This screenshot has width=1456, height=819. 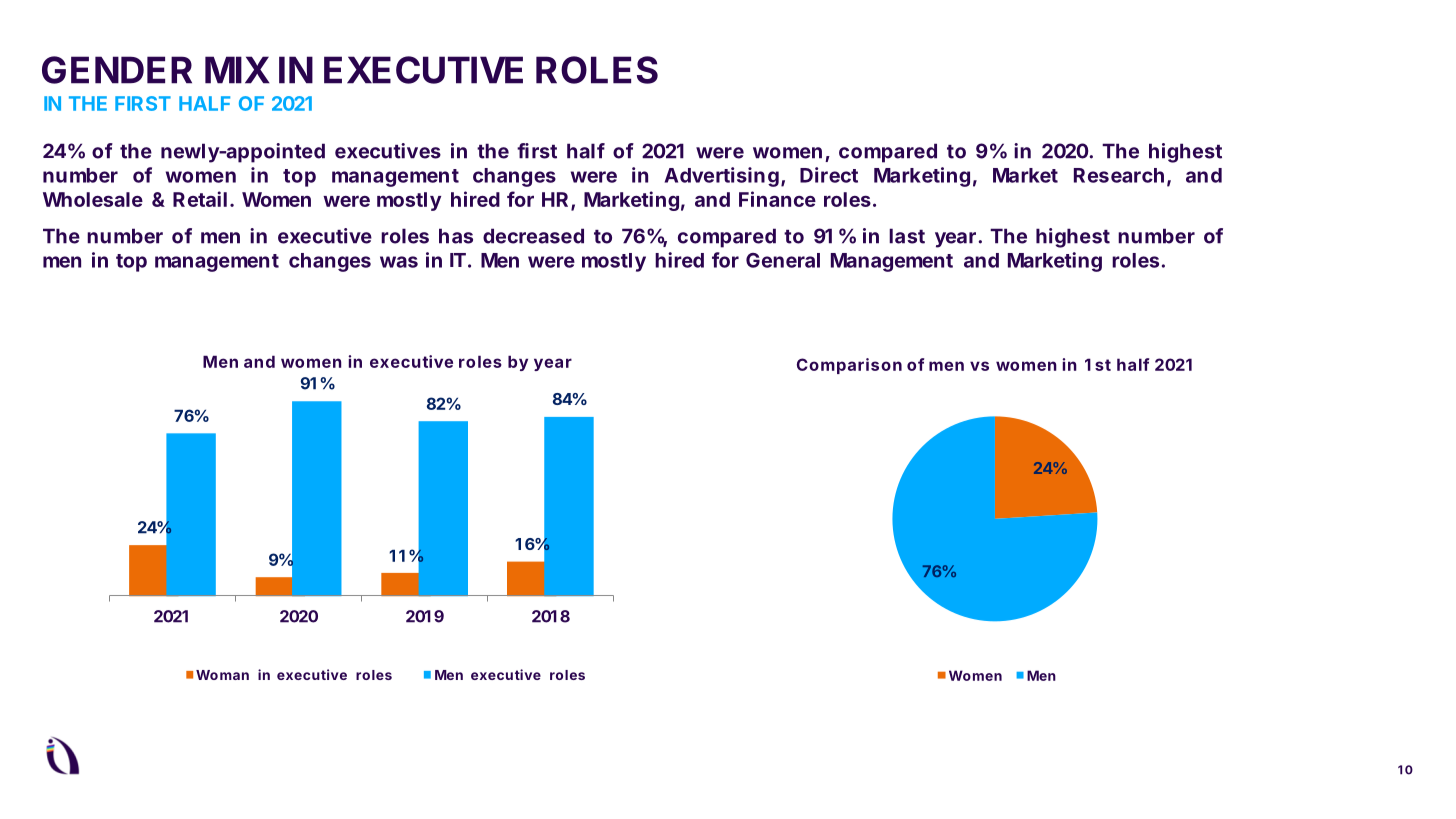 I want to click on Research, so click(x=1119, y=175).
